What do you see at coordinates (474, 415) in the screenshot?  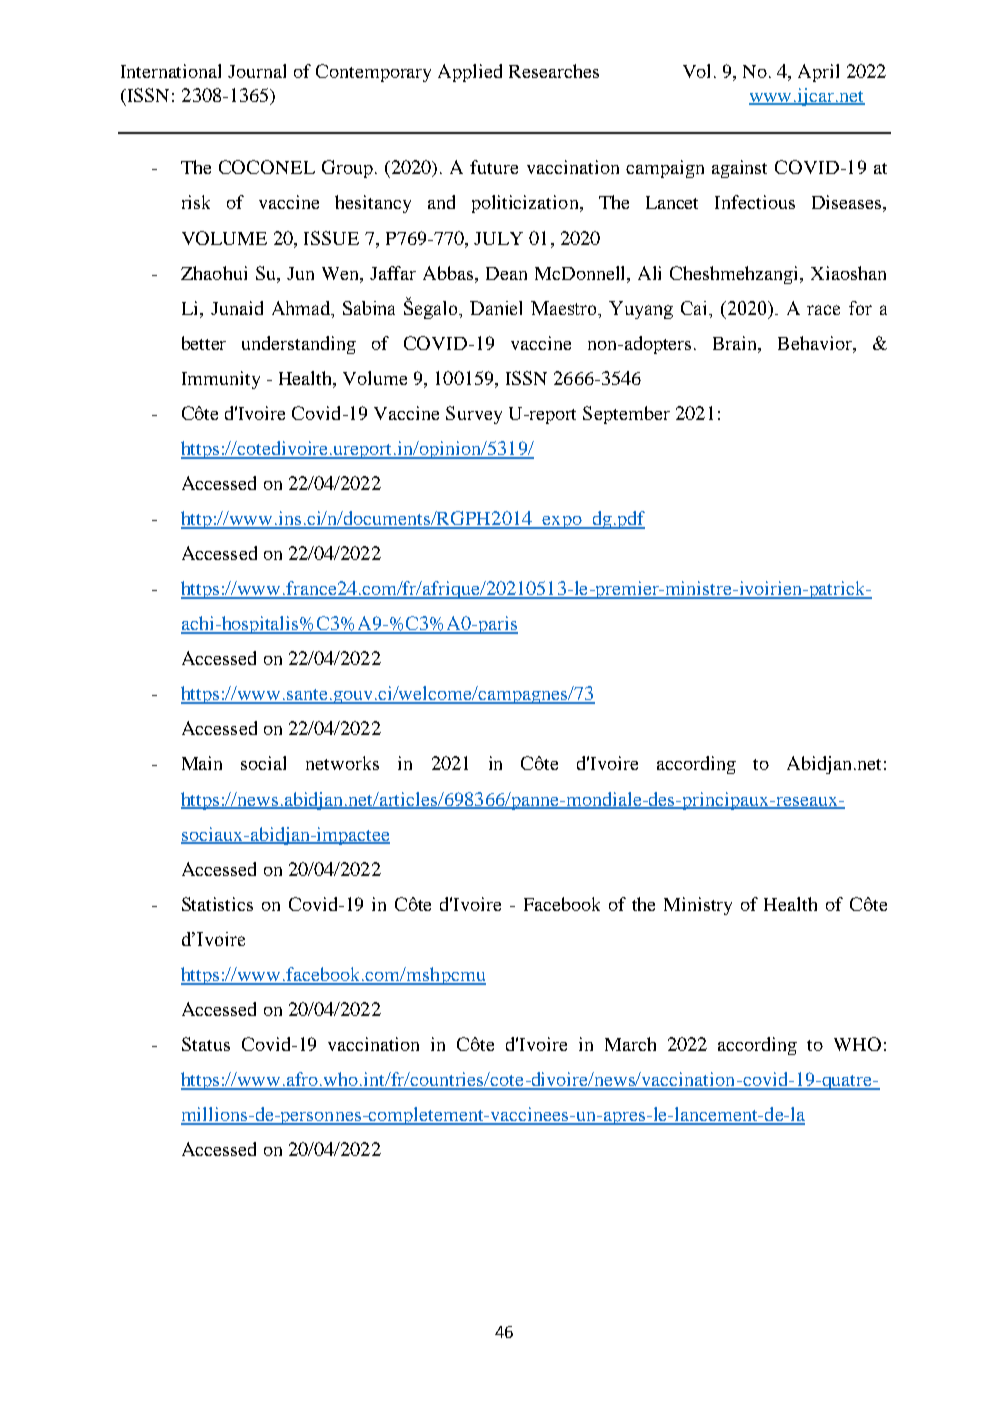 I see `Survey` at bounding box center [474, 415].
